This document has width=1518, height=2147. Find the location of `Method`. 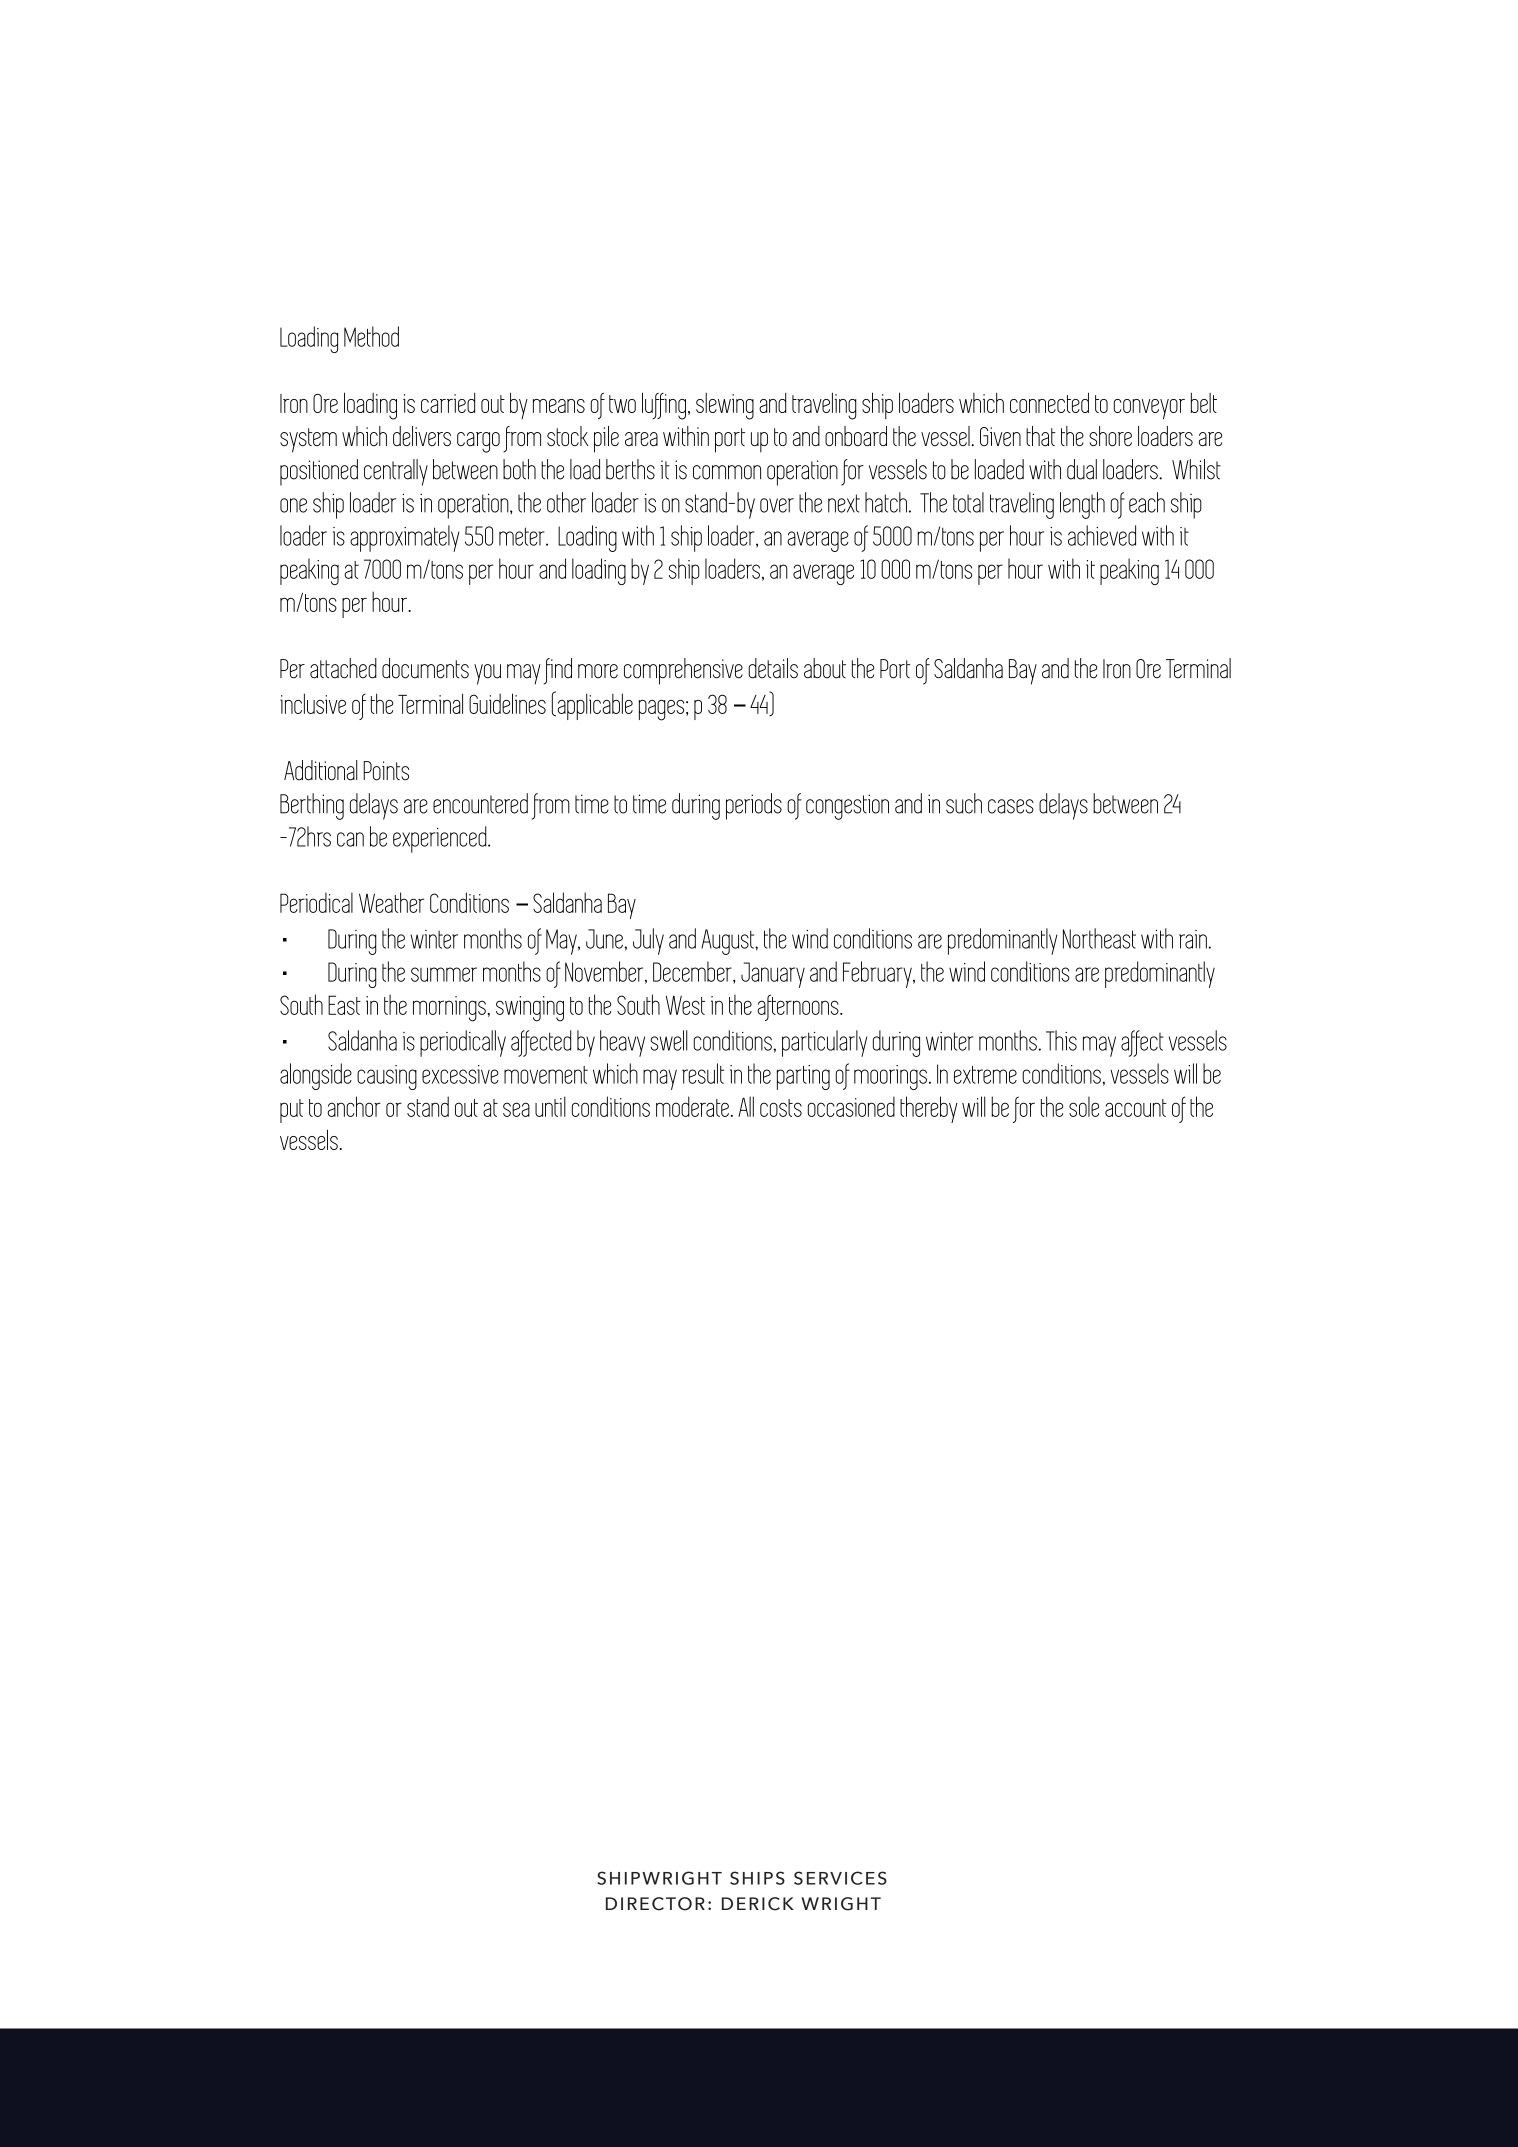

Method is located at coordinates (371, 336).
